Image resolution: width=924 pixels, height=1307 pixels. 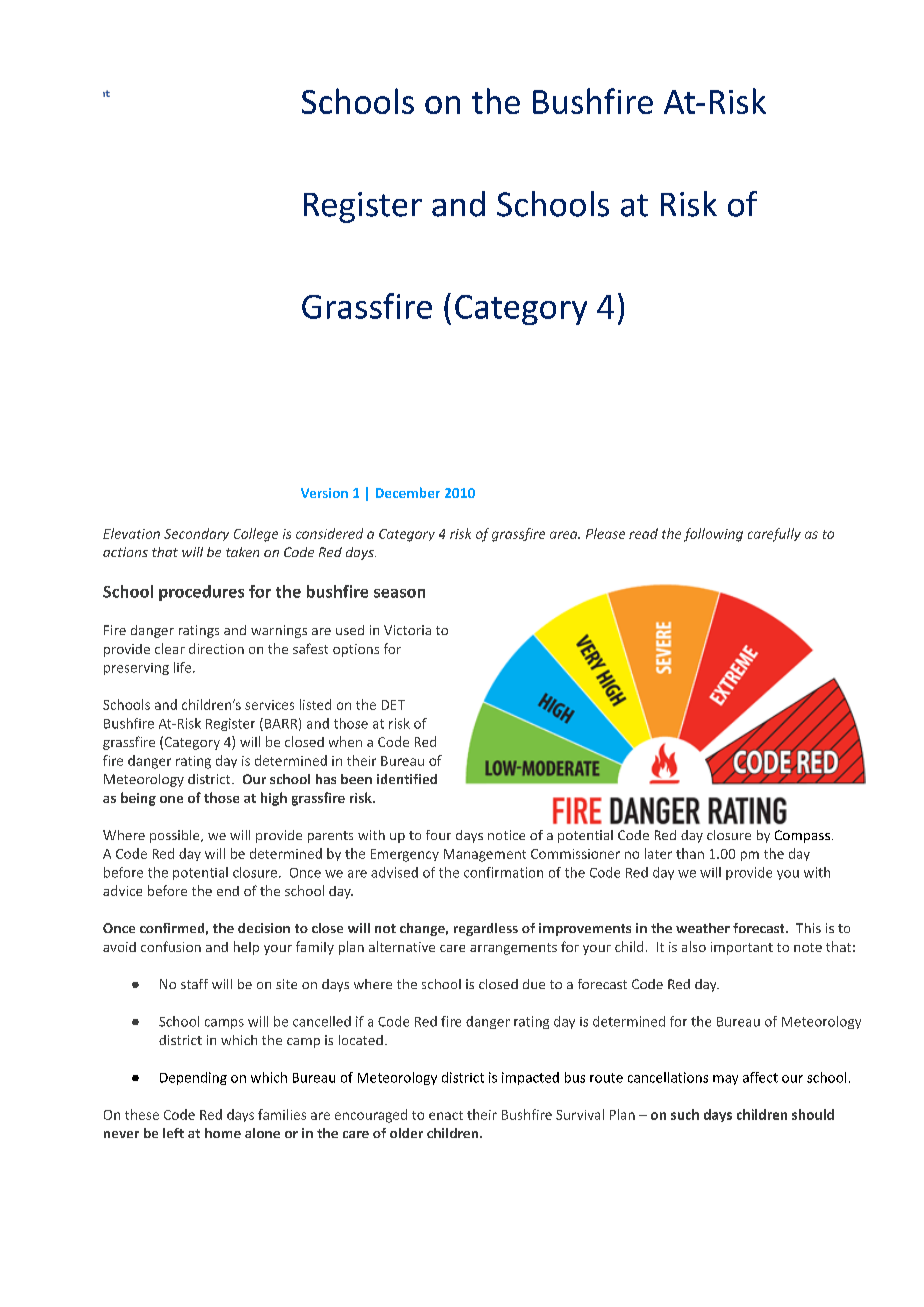 I want to click on following, so click(x=713, y=535).
